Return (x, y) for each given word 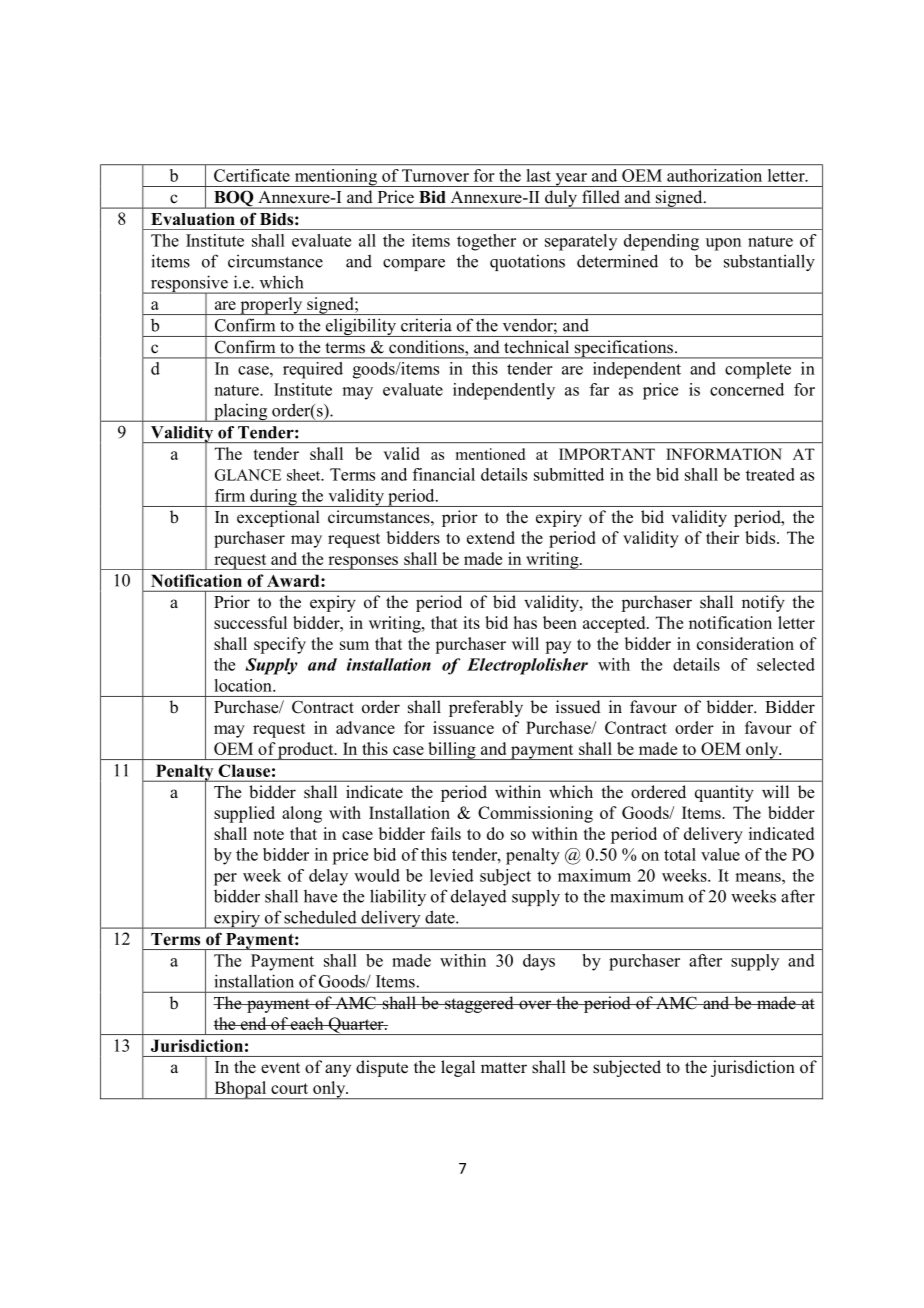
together (486, 242)
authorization (714, 175)
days (539, 962)
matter (504, 1068)
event (280, 1068)
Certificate (252, 175)
